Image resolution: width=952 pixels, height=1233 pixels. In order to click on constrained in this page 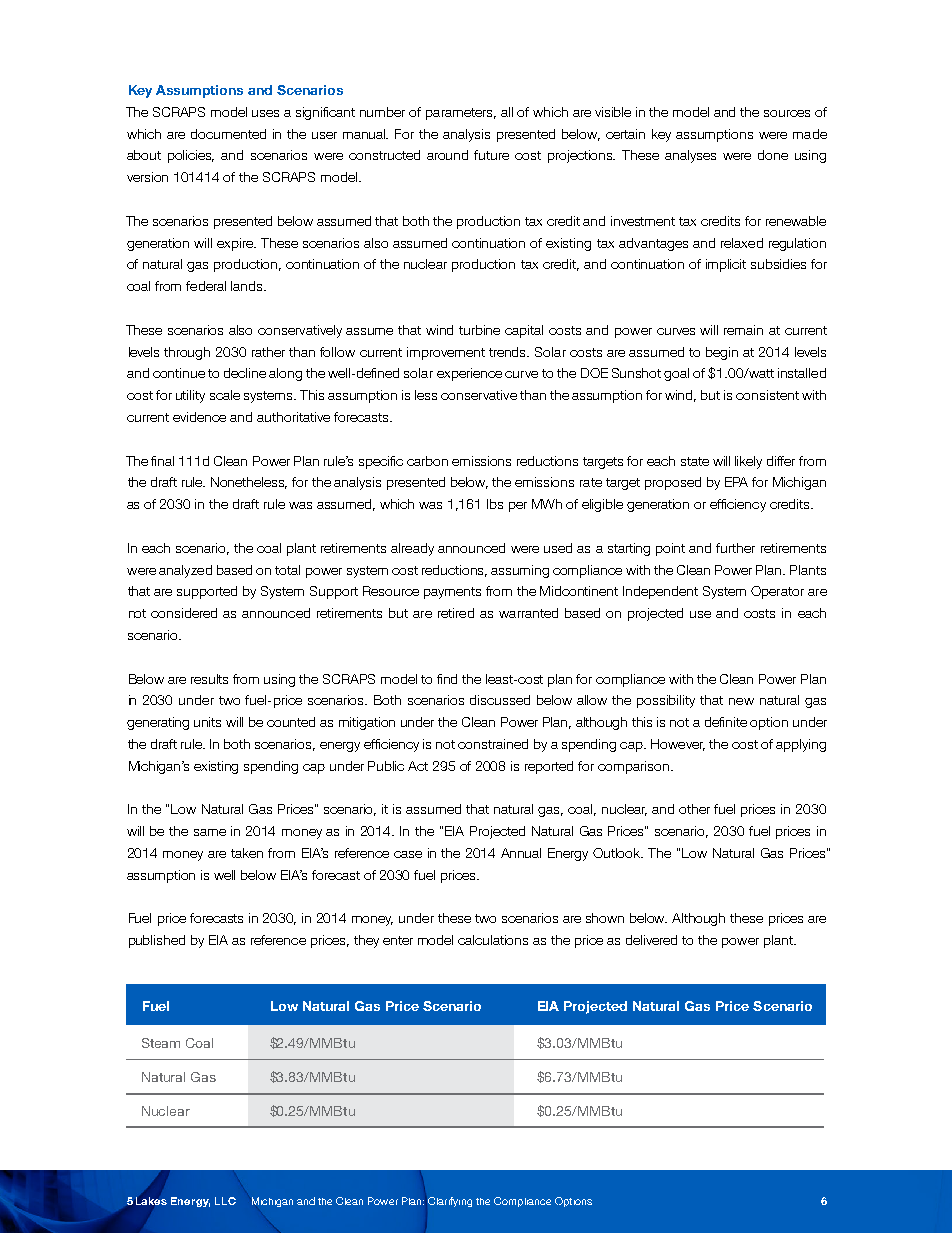, I will do `click(493, 744)`.
